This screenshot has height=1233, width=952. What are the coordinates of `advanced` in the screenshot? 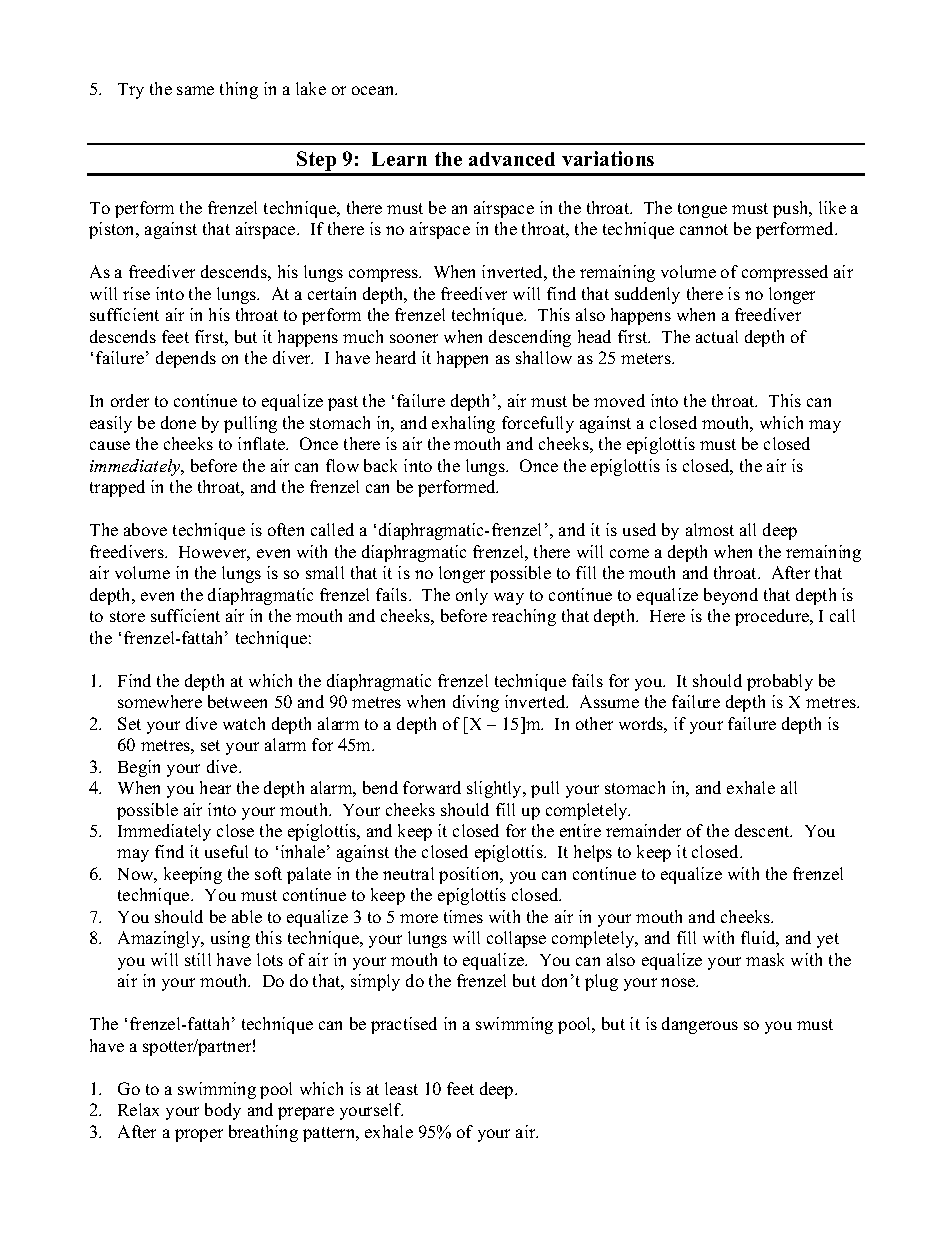 It's located at (512, 159).
